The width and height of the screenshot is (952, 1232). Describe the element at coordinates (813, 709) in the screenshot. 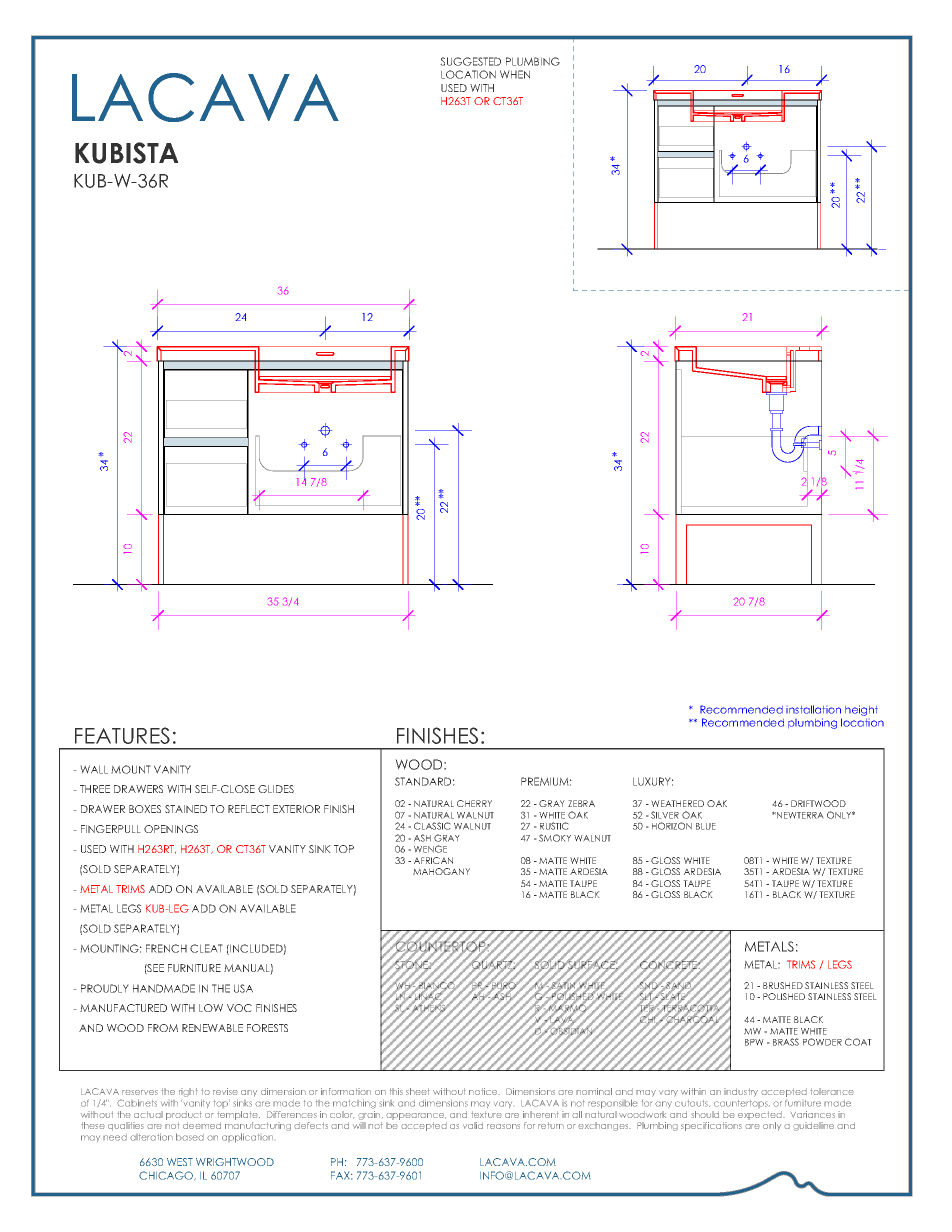

I see `installation` at that location.
